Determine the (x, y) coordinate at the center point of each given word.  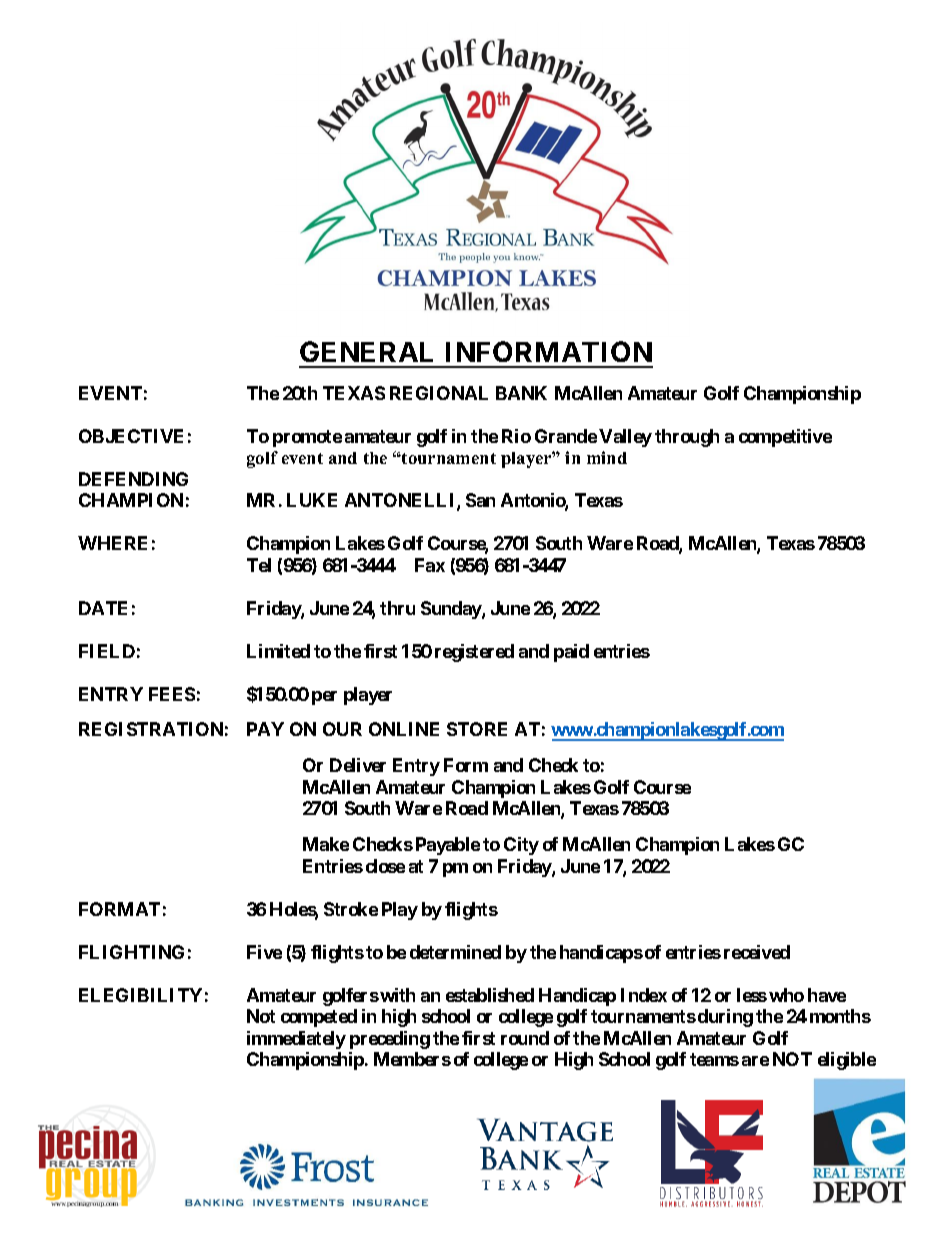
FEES (172, 694)
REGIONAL (439, 393)
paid (571, 653)
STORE (477, 729)
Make (326, 844)
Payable (448, 846)
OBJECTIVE (131, 436)
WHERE (112, 543)
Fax (430, 565)
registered (474, 653)
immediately (296, 1040)
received (757, 952)
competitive (785, 438)
